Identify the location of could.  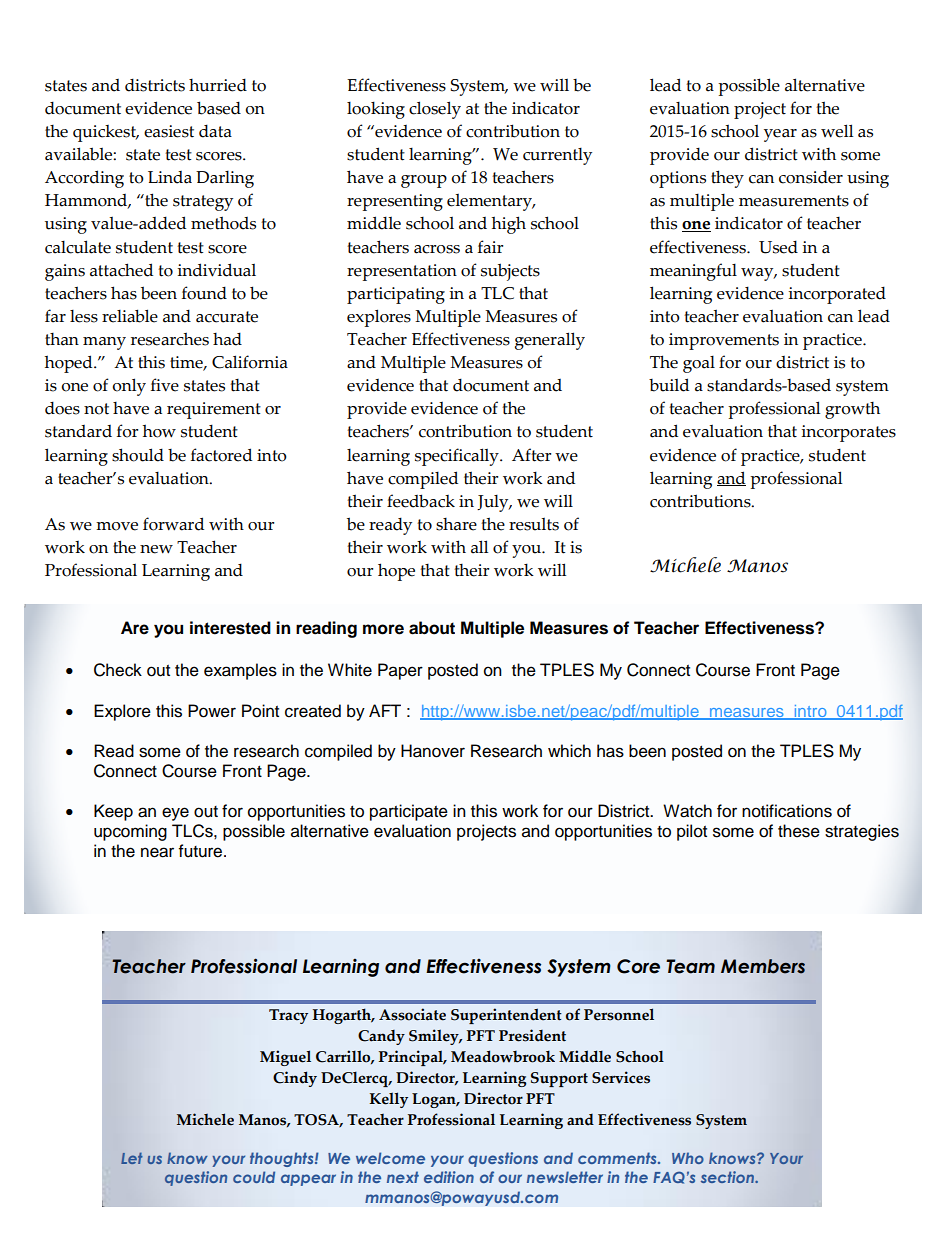
(254, 1177).
